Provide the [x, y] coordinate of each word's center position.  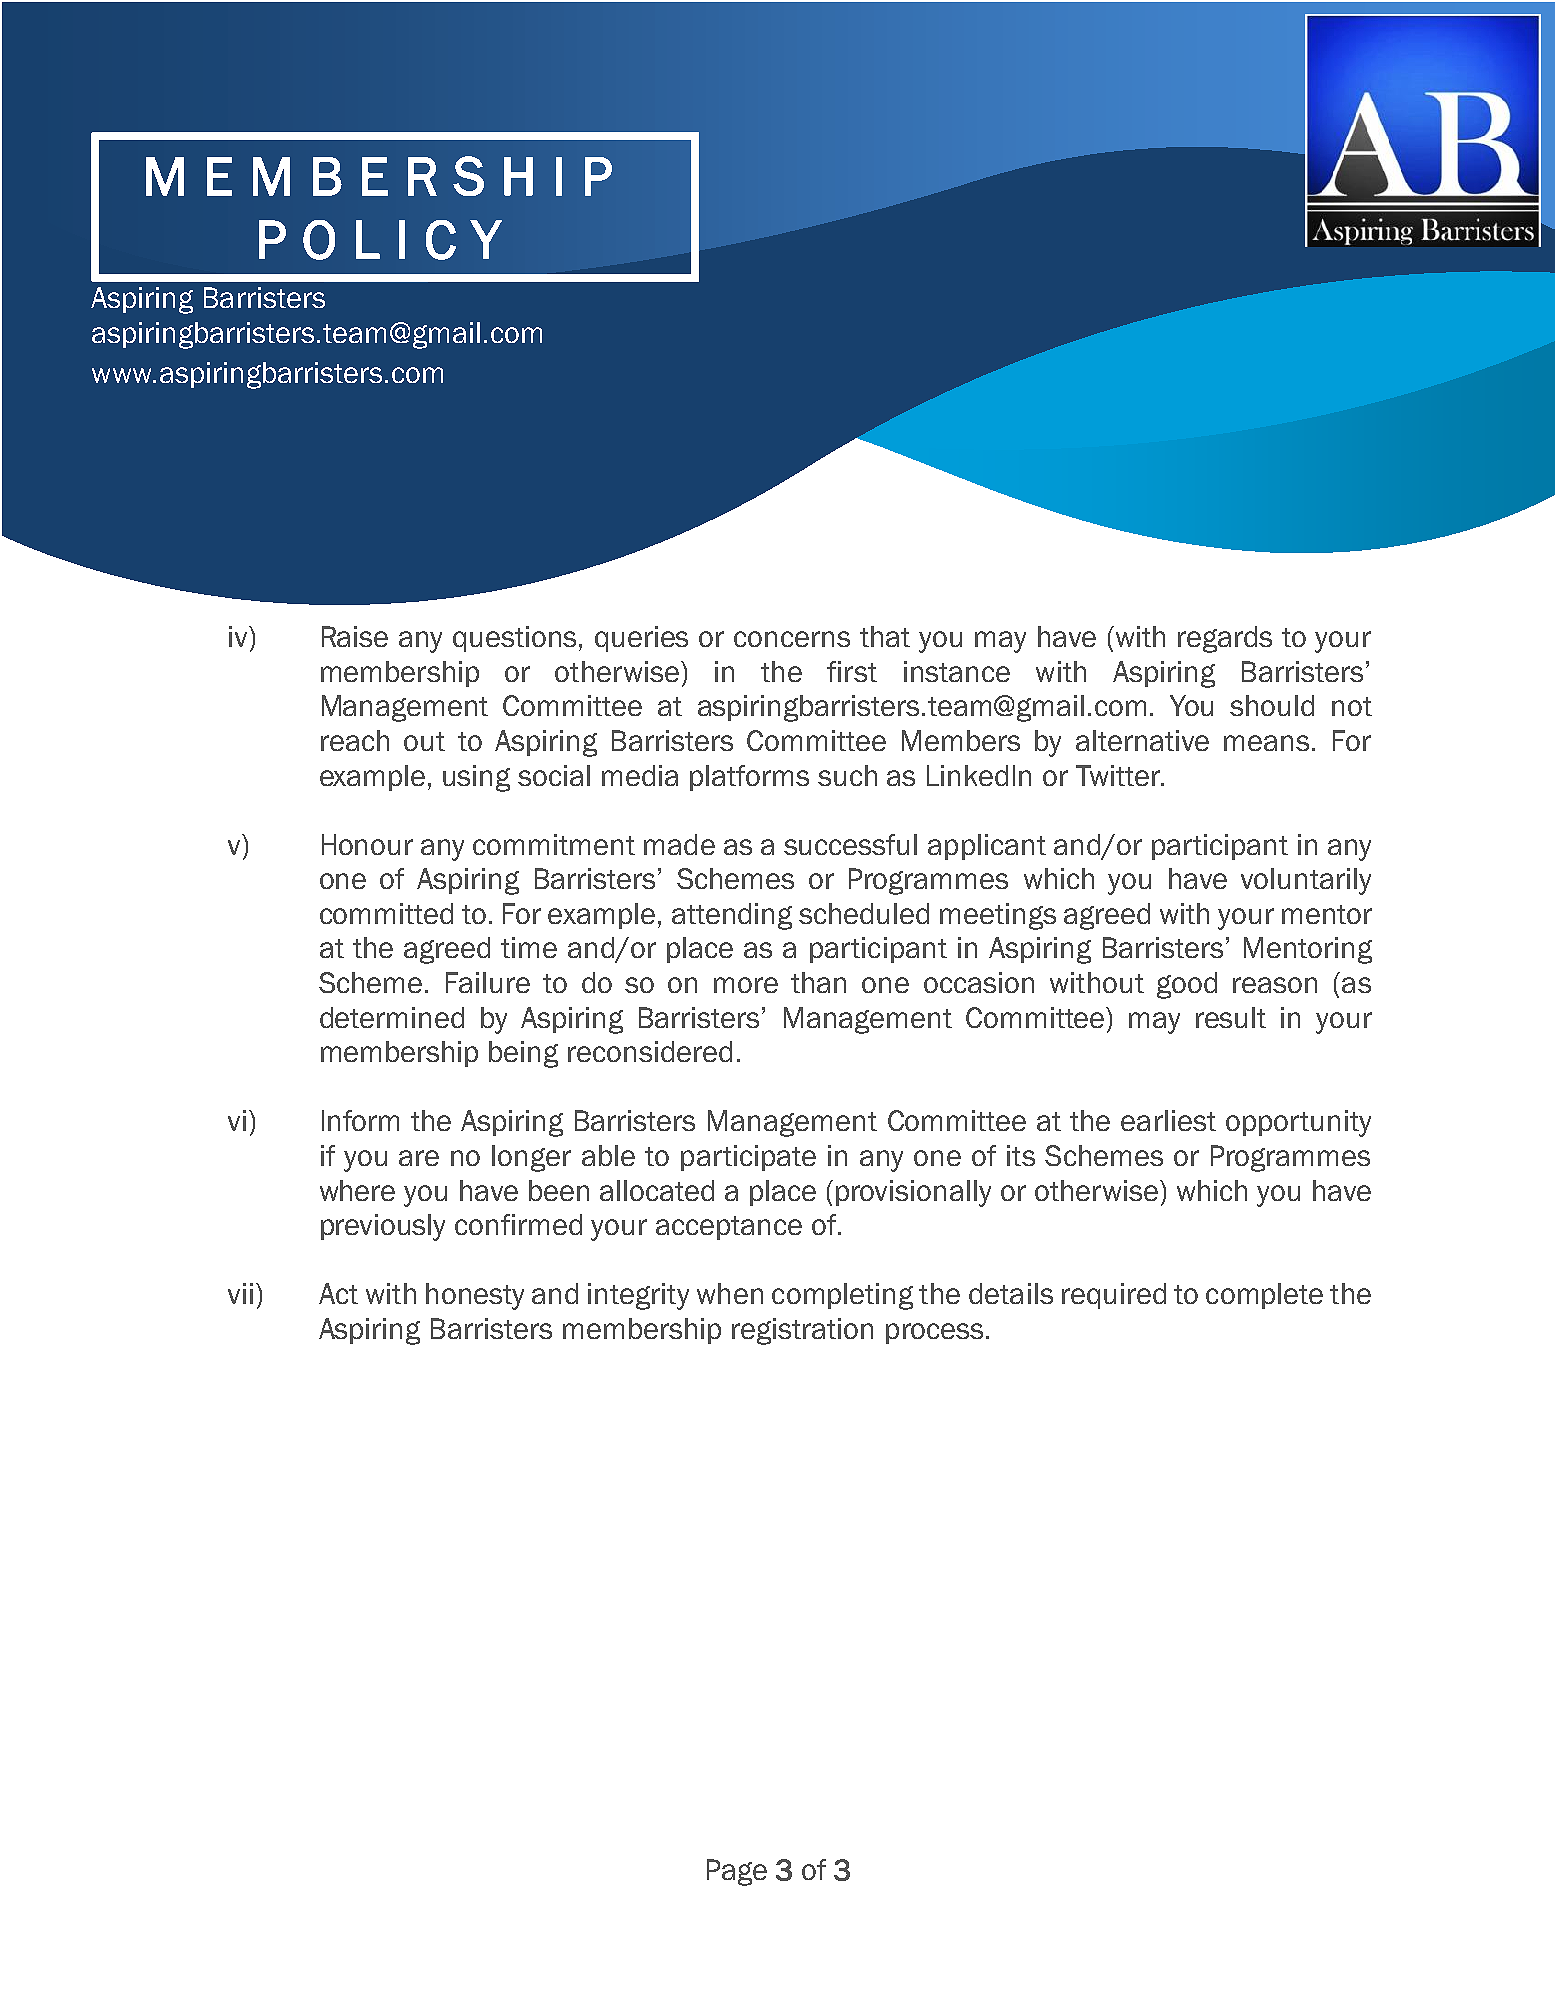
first [852, 671]
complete [1264, 1296]
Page [737, 1872]
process [934, 1333]
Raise [355, 636]
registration [802, 1331]
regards [1225, 639]
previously [383, 1227]
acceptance [729, 1228]
